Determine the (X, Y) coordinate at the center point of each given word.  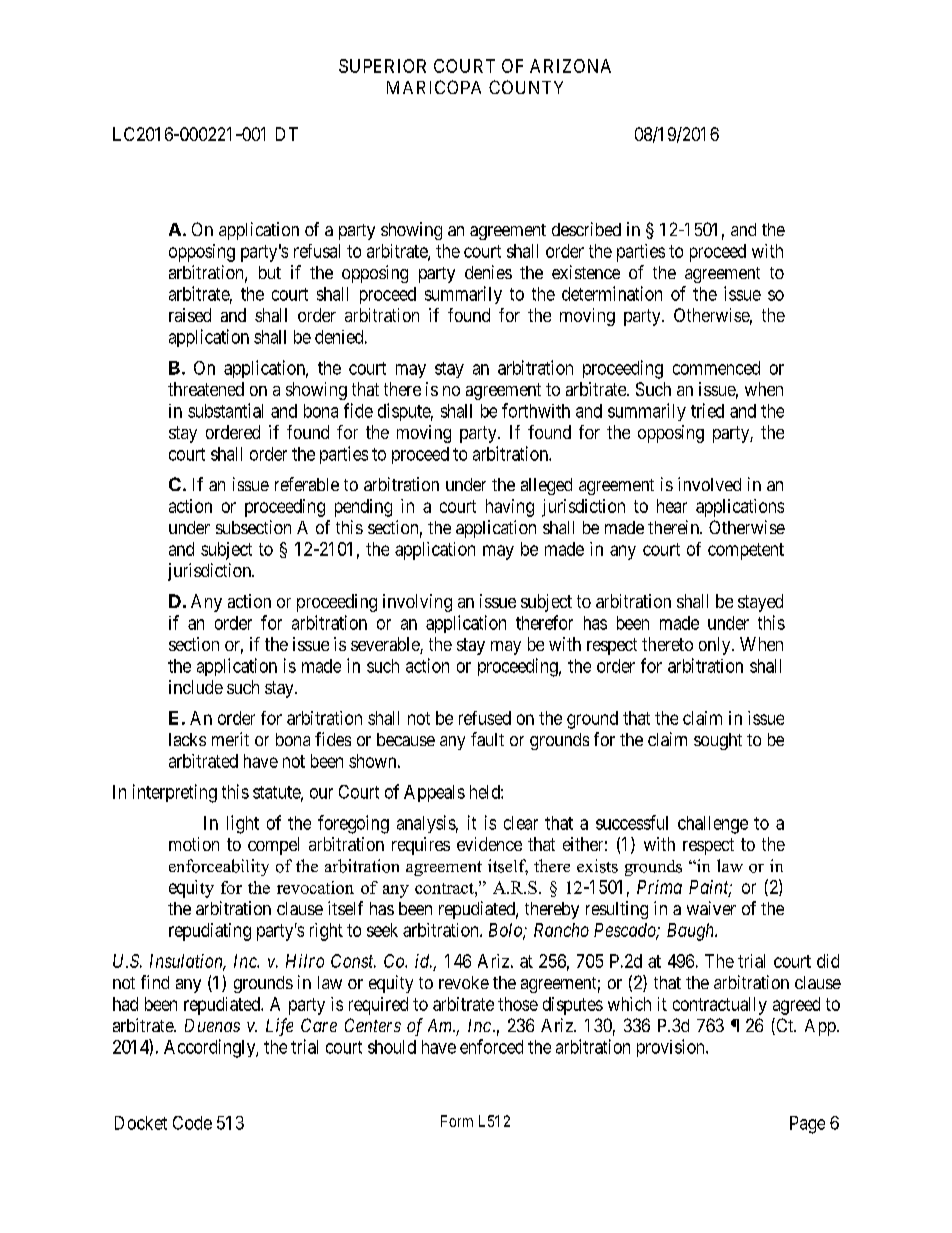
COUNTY (526, 87)
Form (457, 1121)
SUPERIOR (382, 66)
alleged (546, 486)
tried (707, 410)
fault (487, 739)
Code (192, 1123)
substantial (225, 410)
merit (230, 739)
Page (807, 1125)
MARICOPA (434, 87)
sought (718, 741)
